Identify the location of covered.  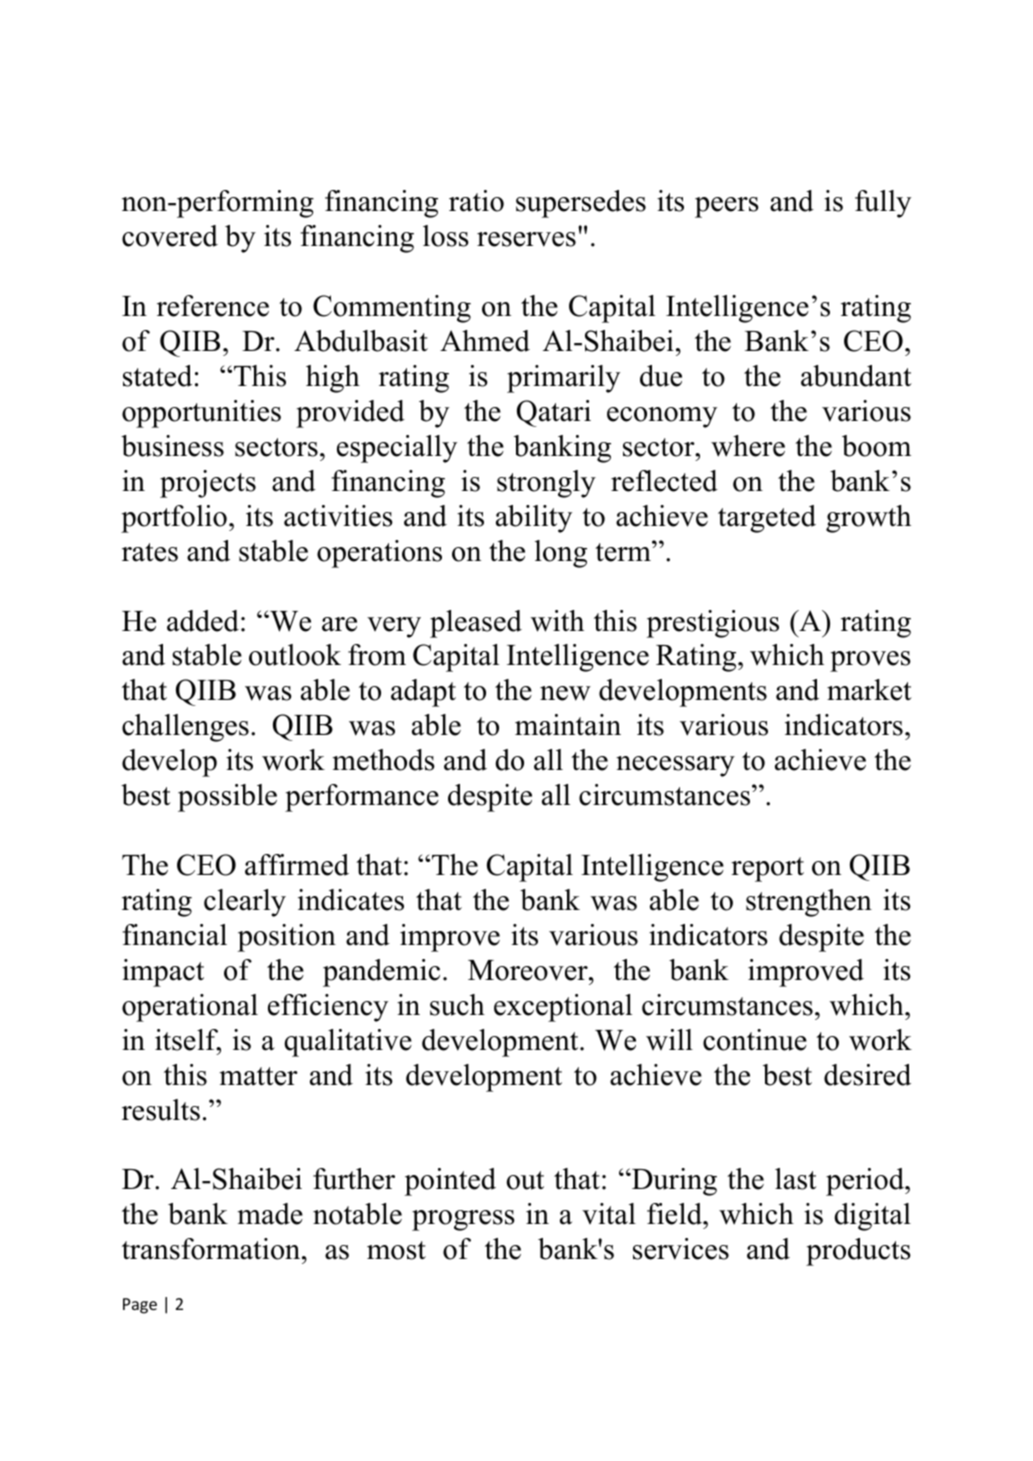
(170, 236).
